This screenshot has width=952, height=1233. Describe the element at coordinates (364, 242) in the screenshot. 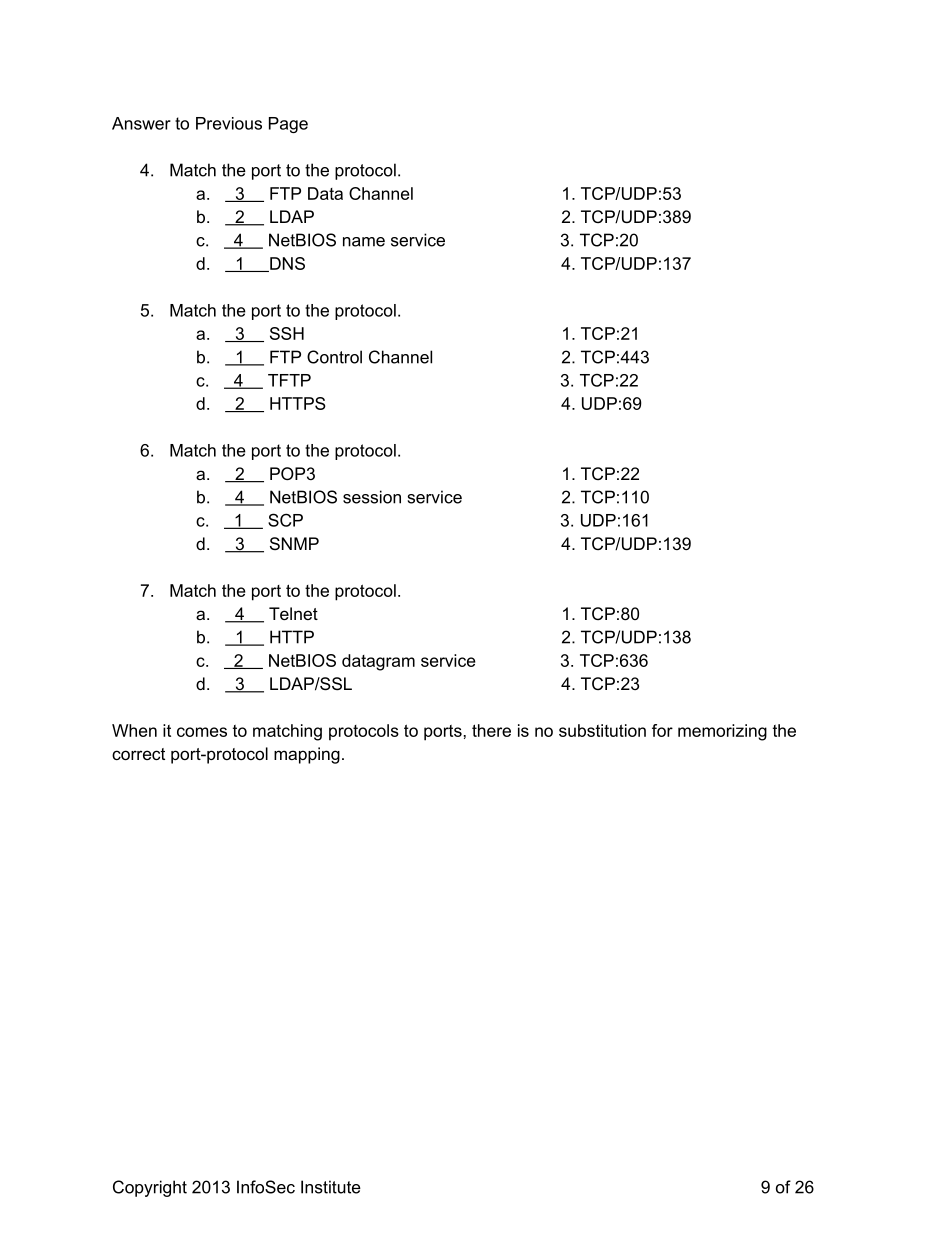

I see `name` at that location.
